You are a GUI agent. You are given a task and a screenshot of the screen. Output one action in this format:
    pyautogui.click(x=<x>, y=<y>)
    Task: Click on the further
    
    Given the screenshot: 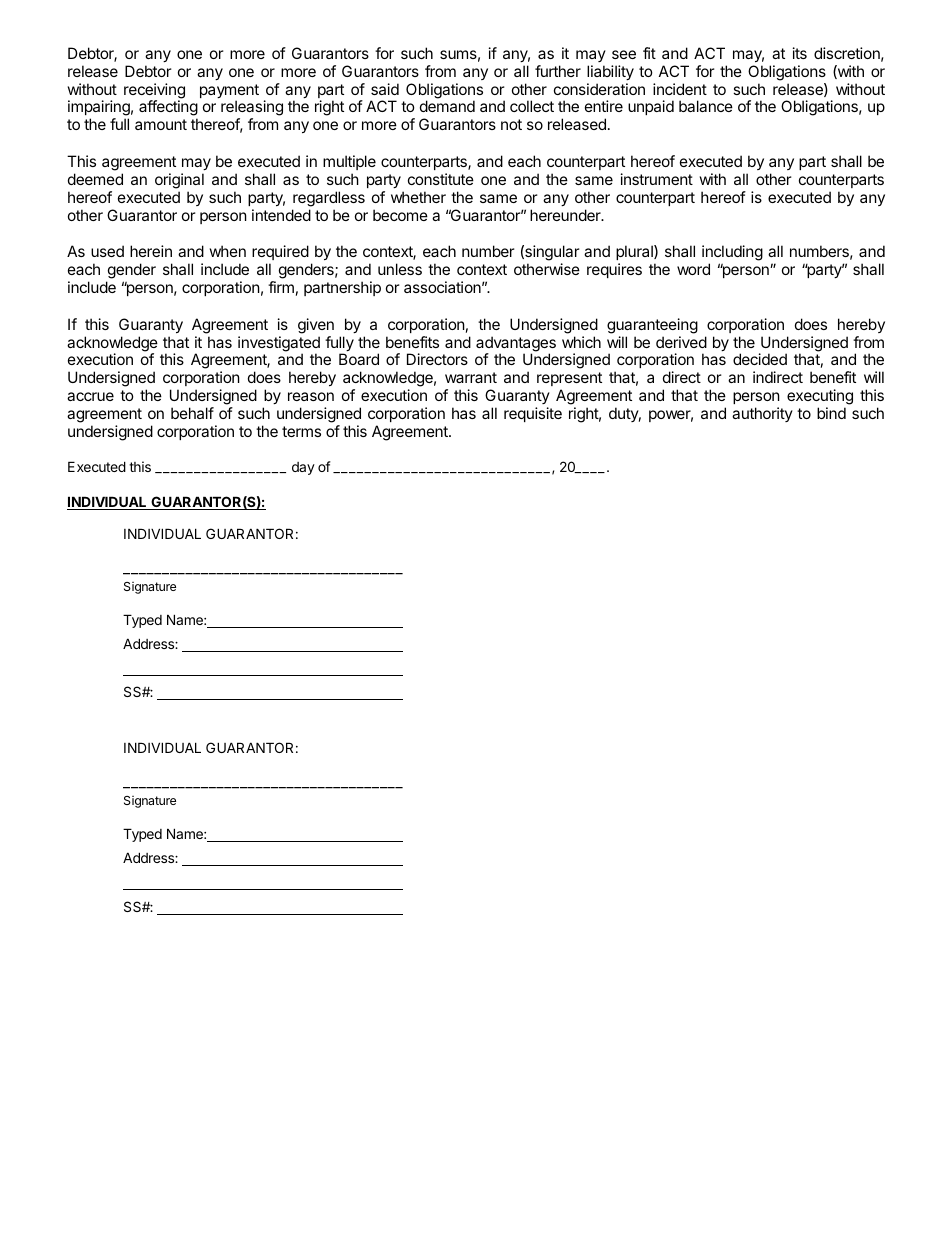 What is the action you would take?
    pyautogui.click(x=558, y=71)
